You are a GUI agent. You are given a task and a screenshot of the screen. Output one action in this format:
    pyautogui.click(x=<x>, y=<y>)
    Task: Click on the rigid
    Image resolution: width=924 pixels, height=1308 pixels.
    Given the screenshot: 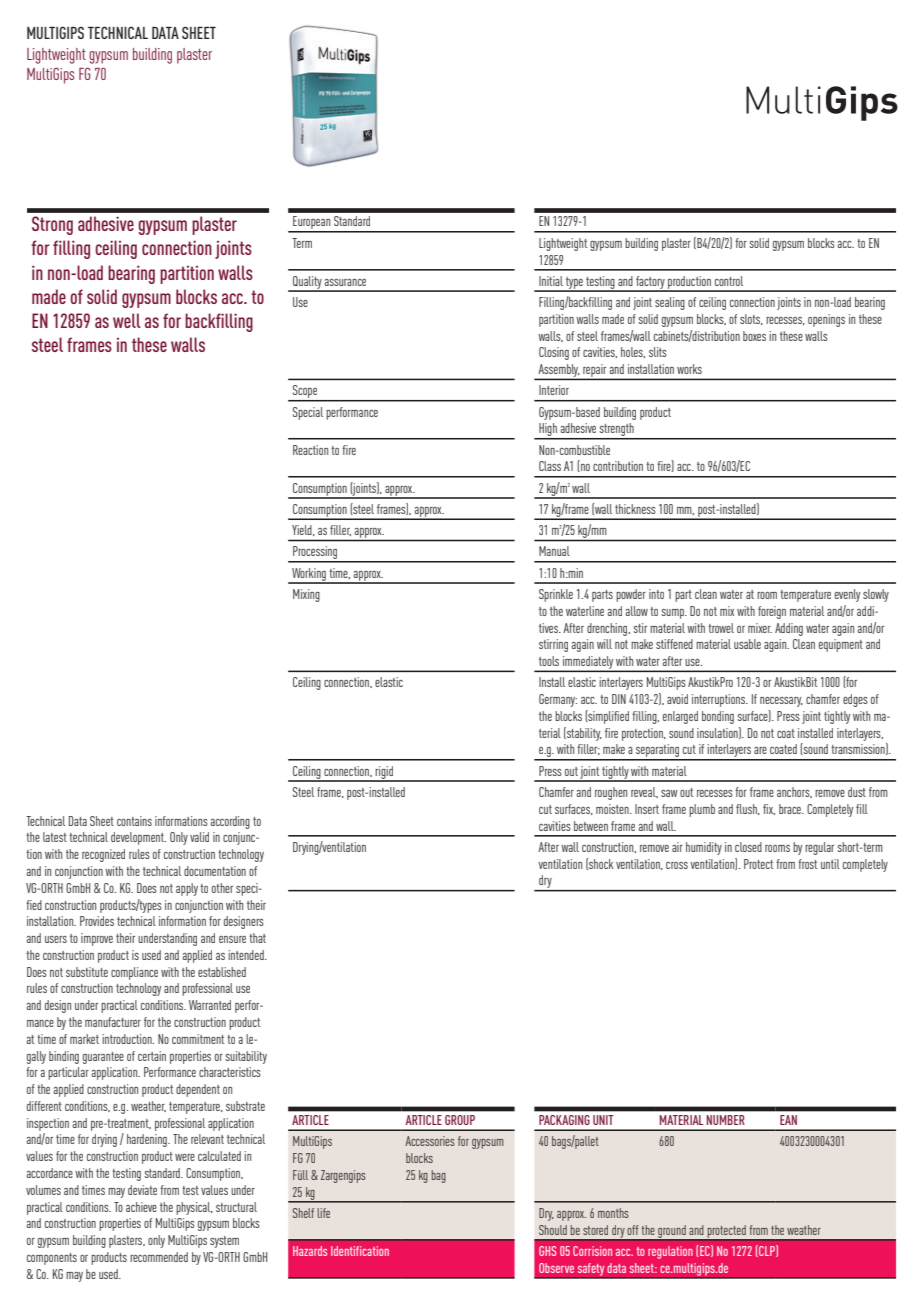 What is the action you would take?
    pyautogui.click(x=384, y=773)
